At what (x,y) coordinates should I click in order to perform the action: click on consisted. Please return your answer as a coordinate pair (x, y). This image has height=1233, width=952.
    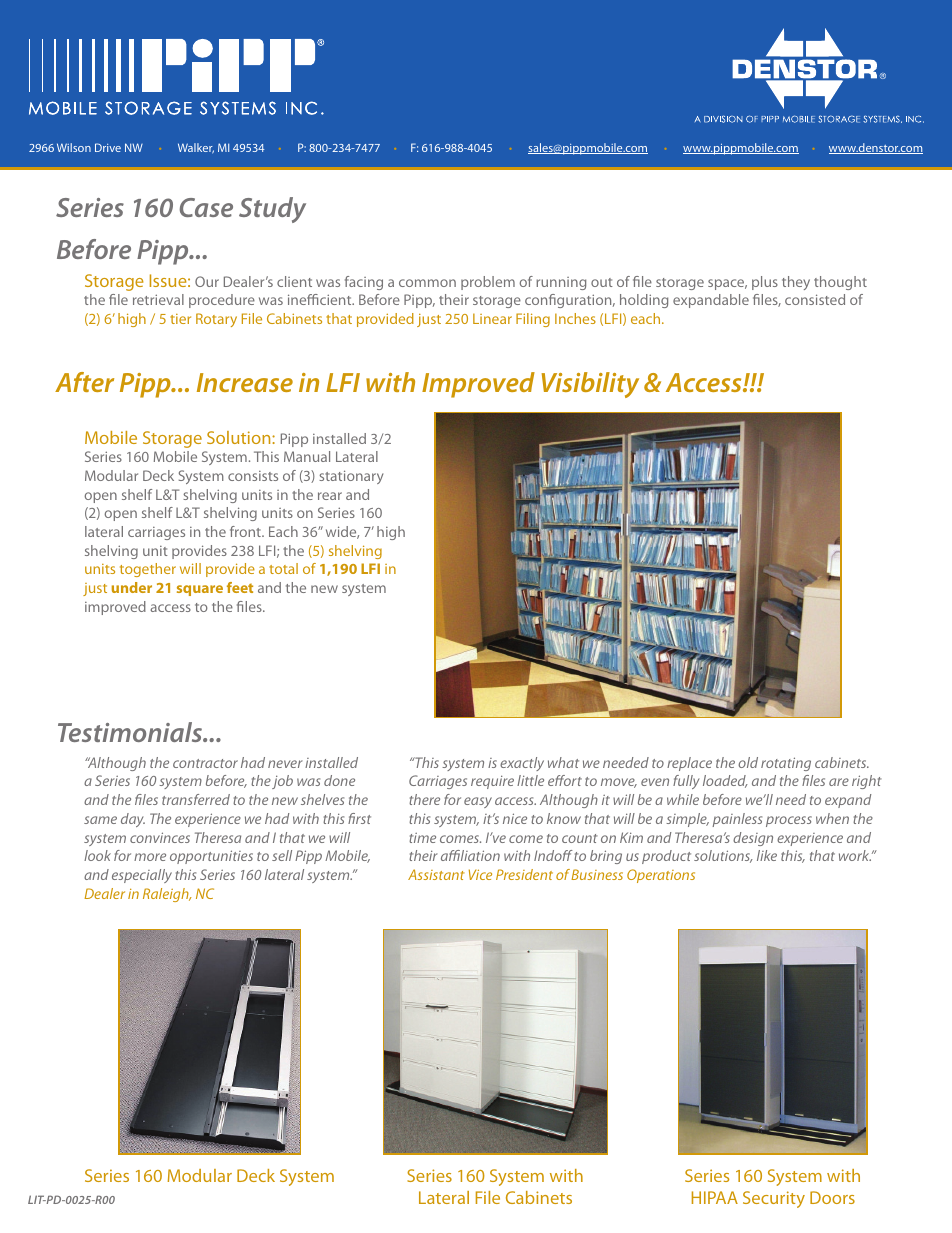
    Looking at the image, I should click on (815, 299).
